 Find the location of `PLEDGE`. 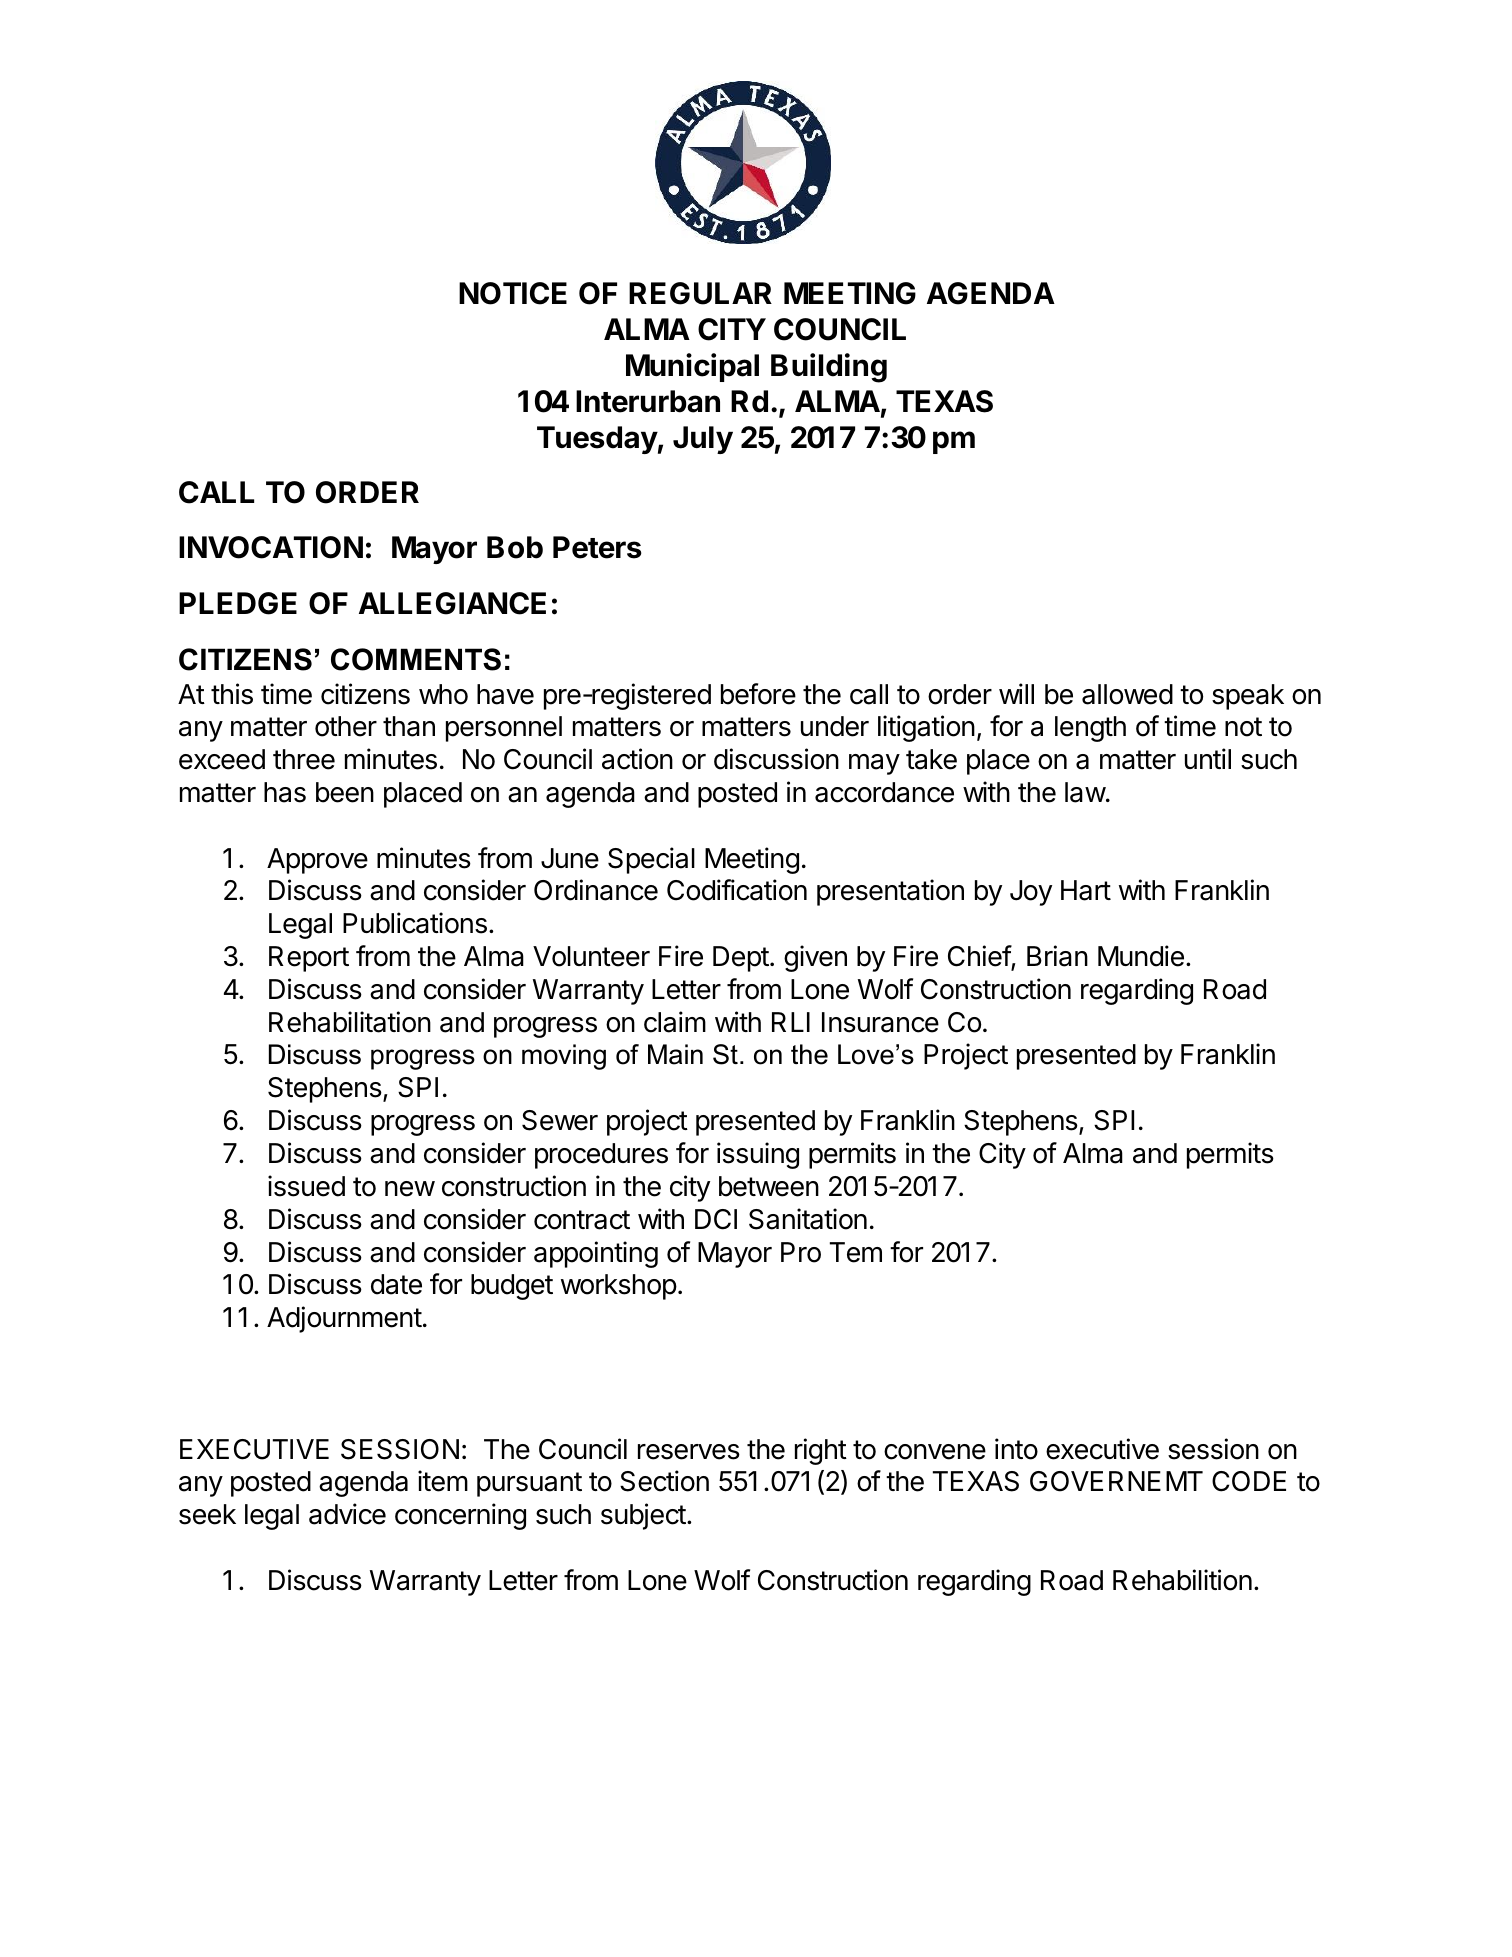

PLEDGE is located at coordinates (238, 603).
